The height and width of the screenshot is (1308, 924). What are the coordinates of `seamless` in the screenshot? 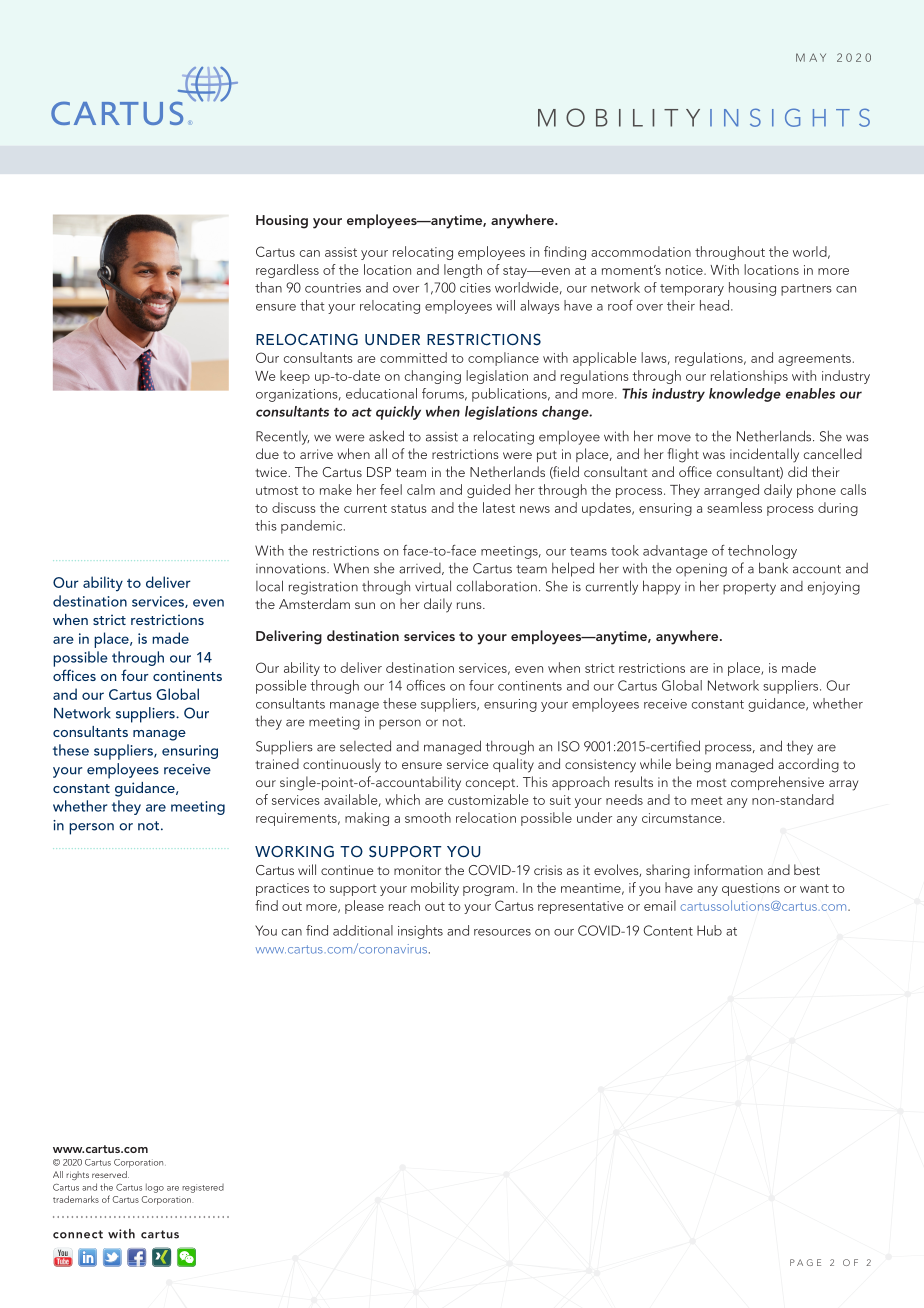 It's located at (734, 507).
